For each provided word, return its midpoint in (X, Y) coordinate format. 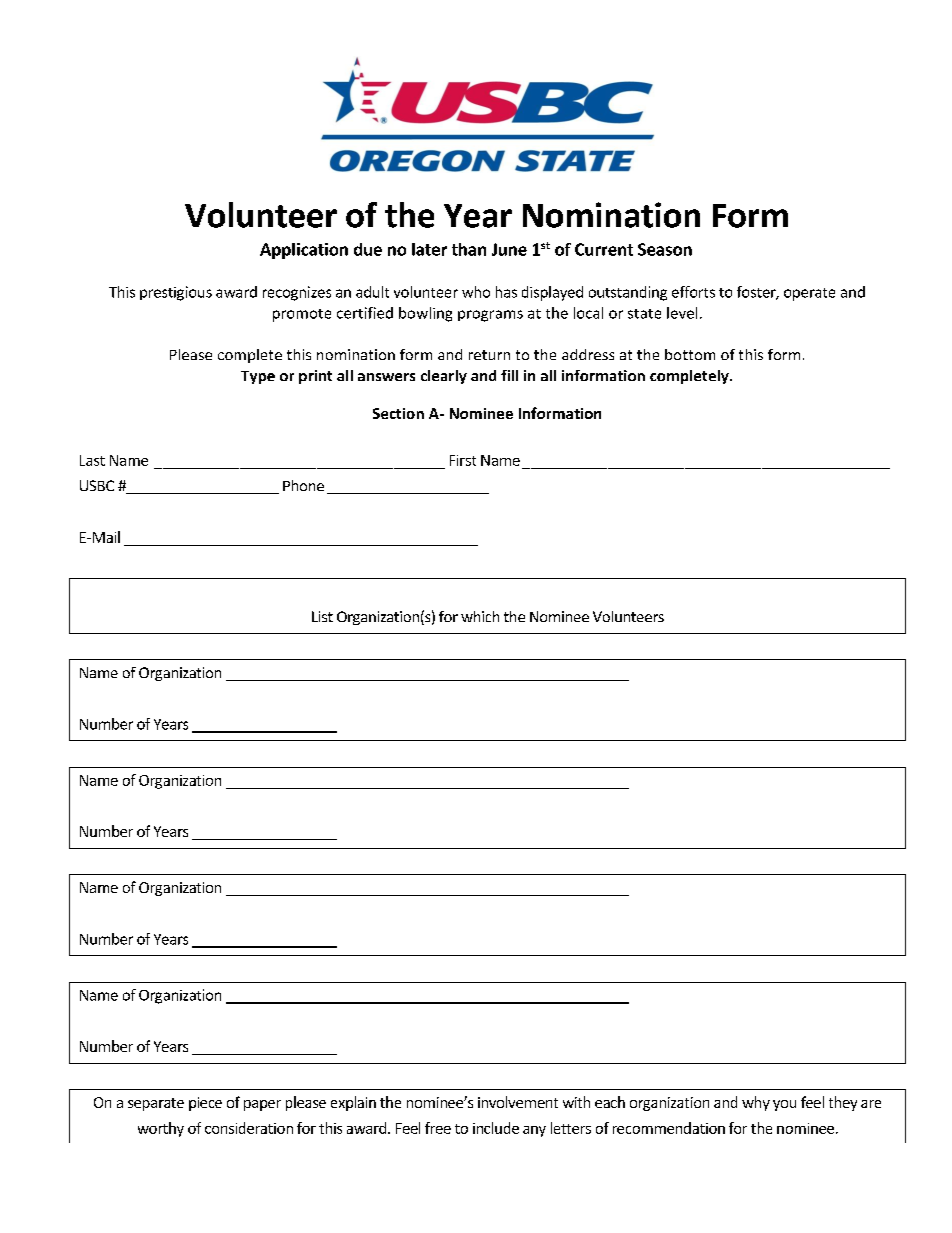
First (463, 460)
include (496, 1128)
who (476, 292)
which (480, 616)
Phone (303, 485)
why (756, 1103)
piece (205, 1104)
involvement (518, 1102)
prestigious (176, 293)
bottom (690, 354)
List (322, 616)
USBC (97, 485)
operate (809, 294)
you (784, 1105)
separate (156, 1104)
